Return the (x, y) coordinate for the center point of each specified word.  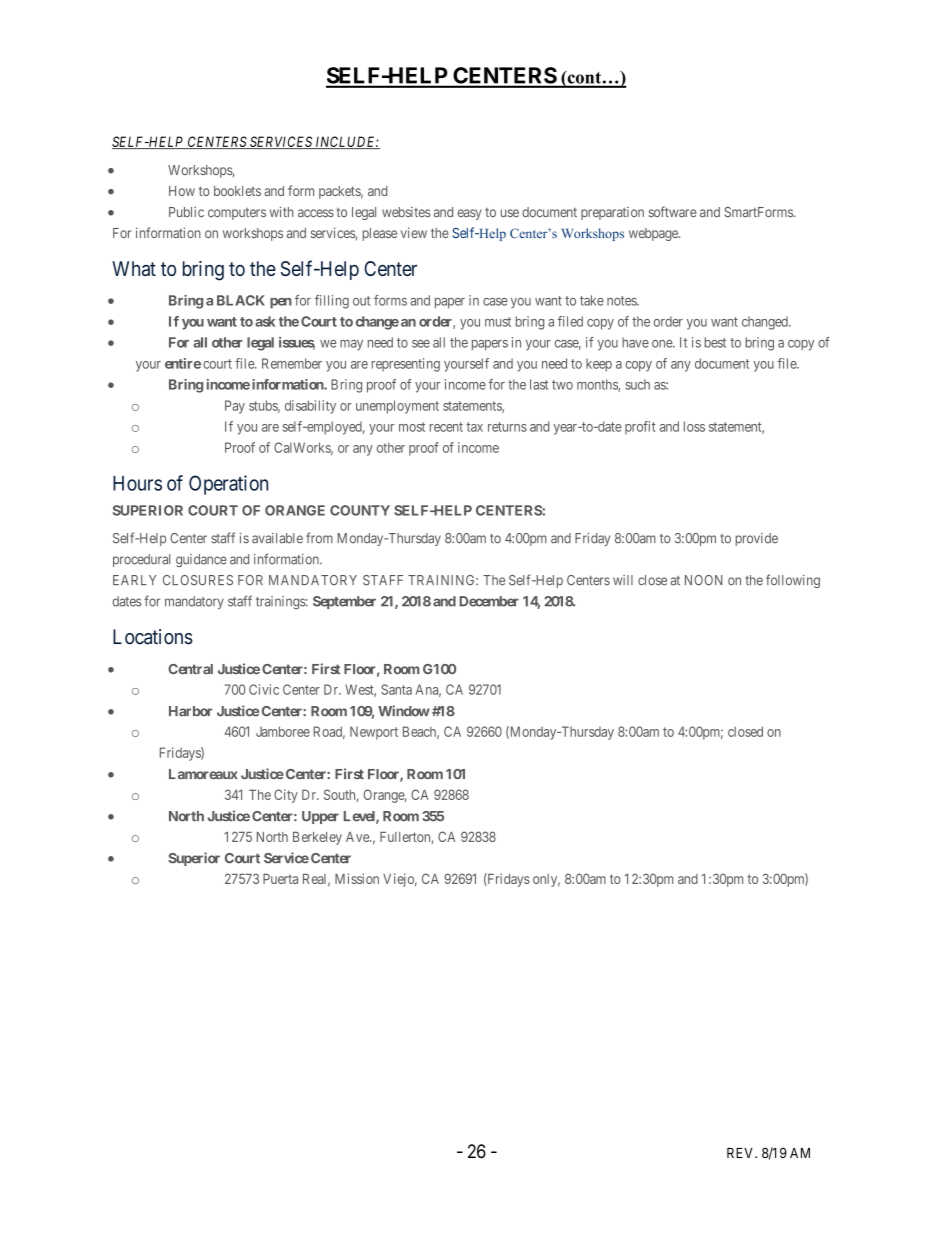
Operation (228, 485)
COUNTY (360, 510)
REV (741, 1153)
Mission (357, 878)
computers (237, 214)
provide (756, 539)
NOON (703, 580)
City (286, 796)
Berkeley (317, 838)
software (672, 211)
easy (470, 214)
